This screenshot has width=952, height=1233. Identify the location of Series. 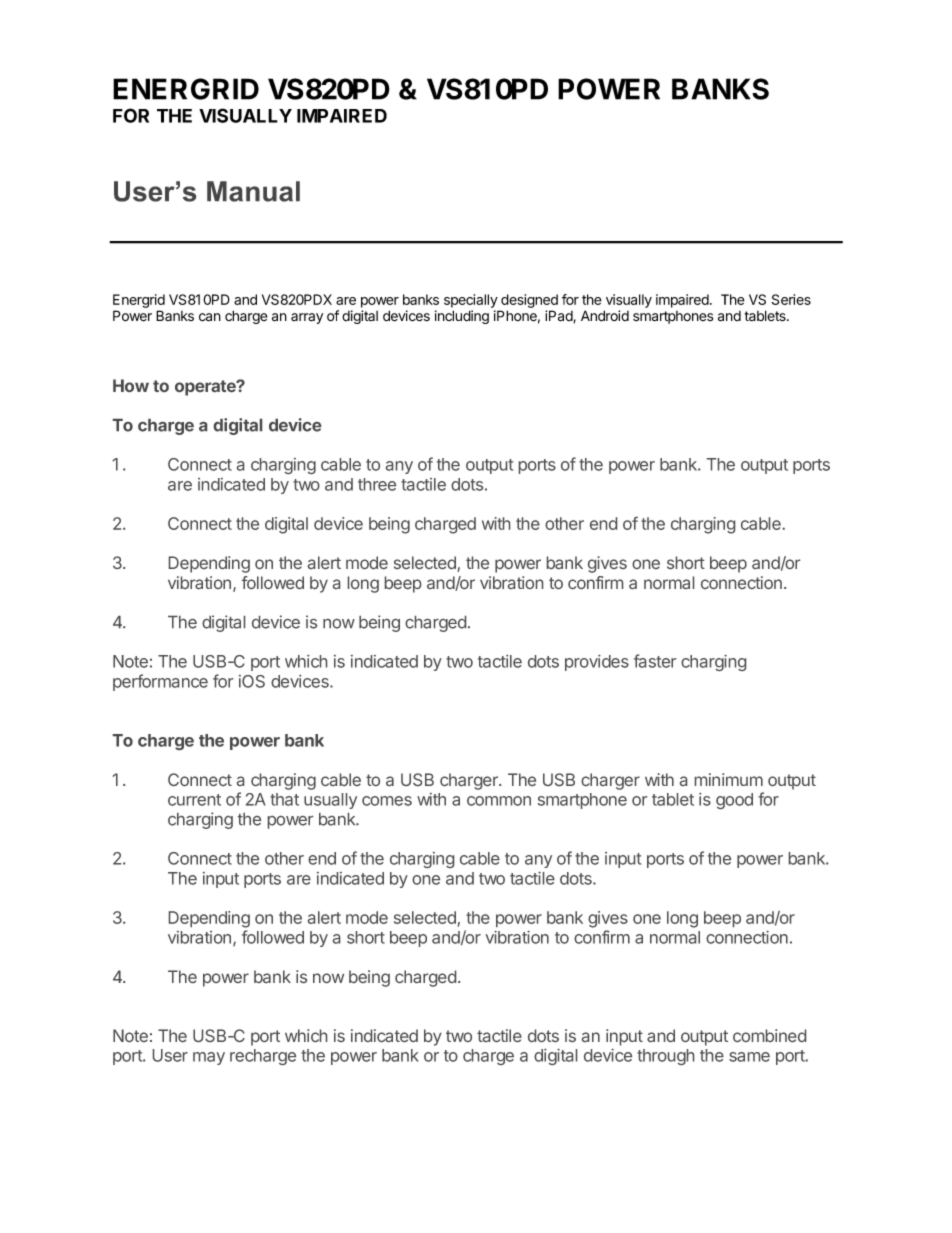
(791, 299).
